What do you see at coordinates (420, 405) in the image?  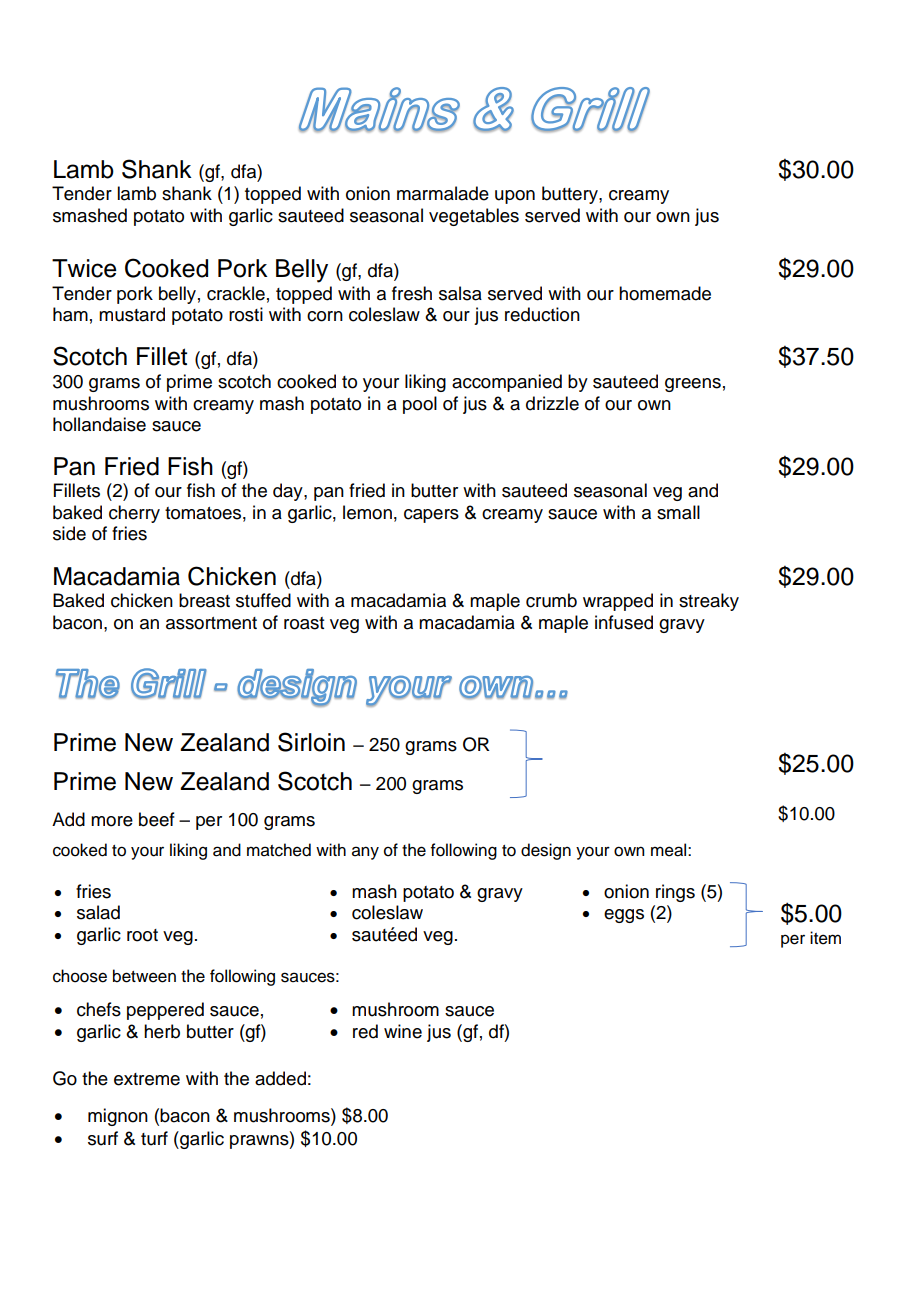 I see `pool` at bounding box center [420, 405].
